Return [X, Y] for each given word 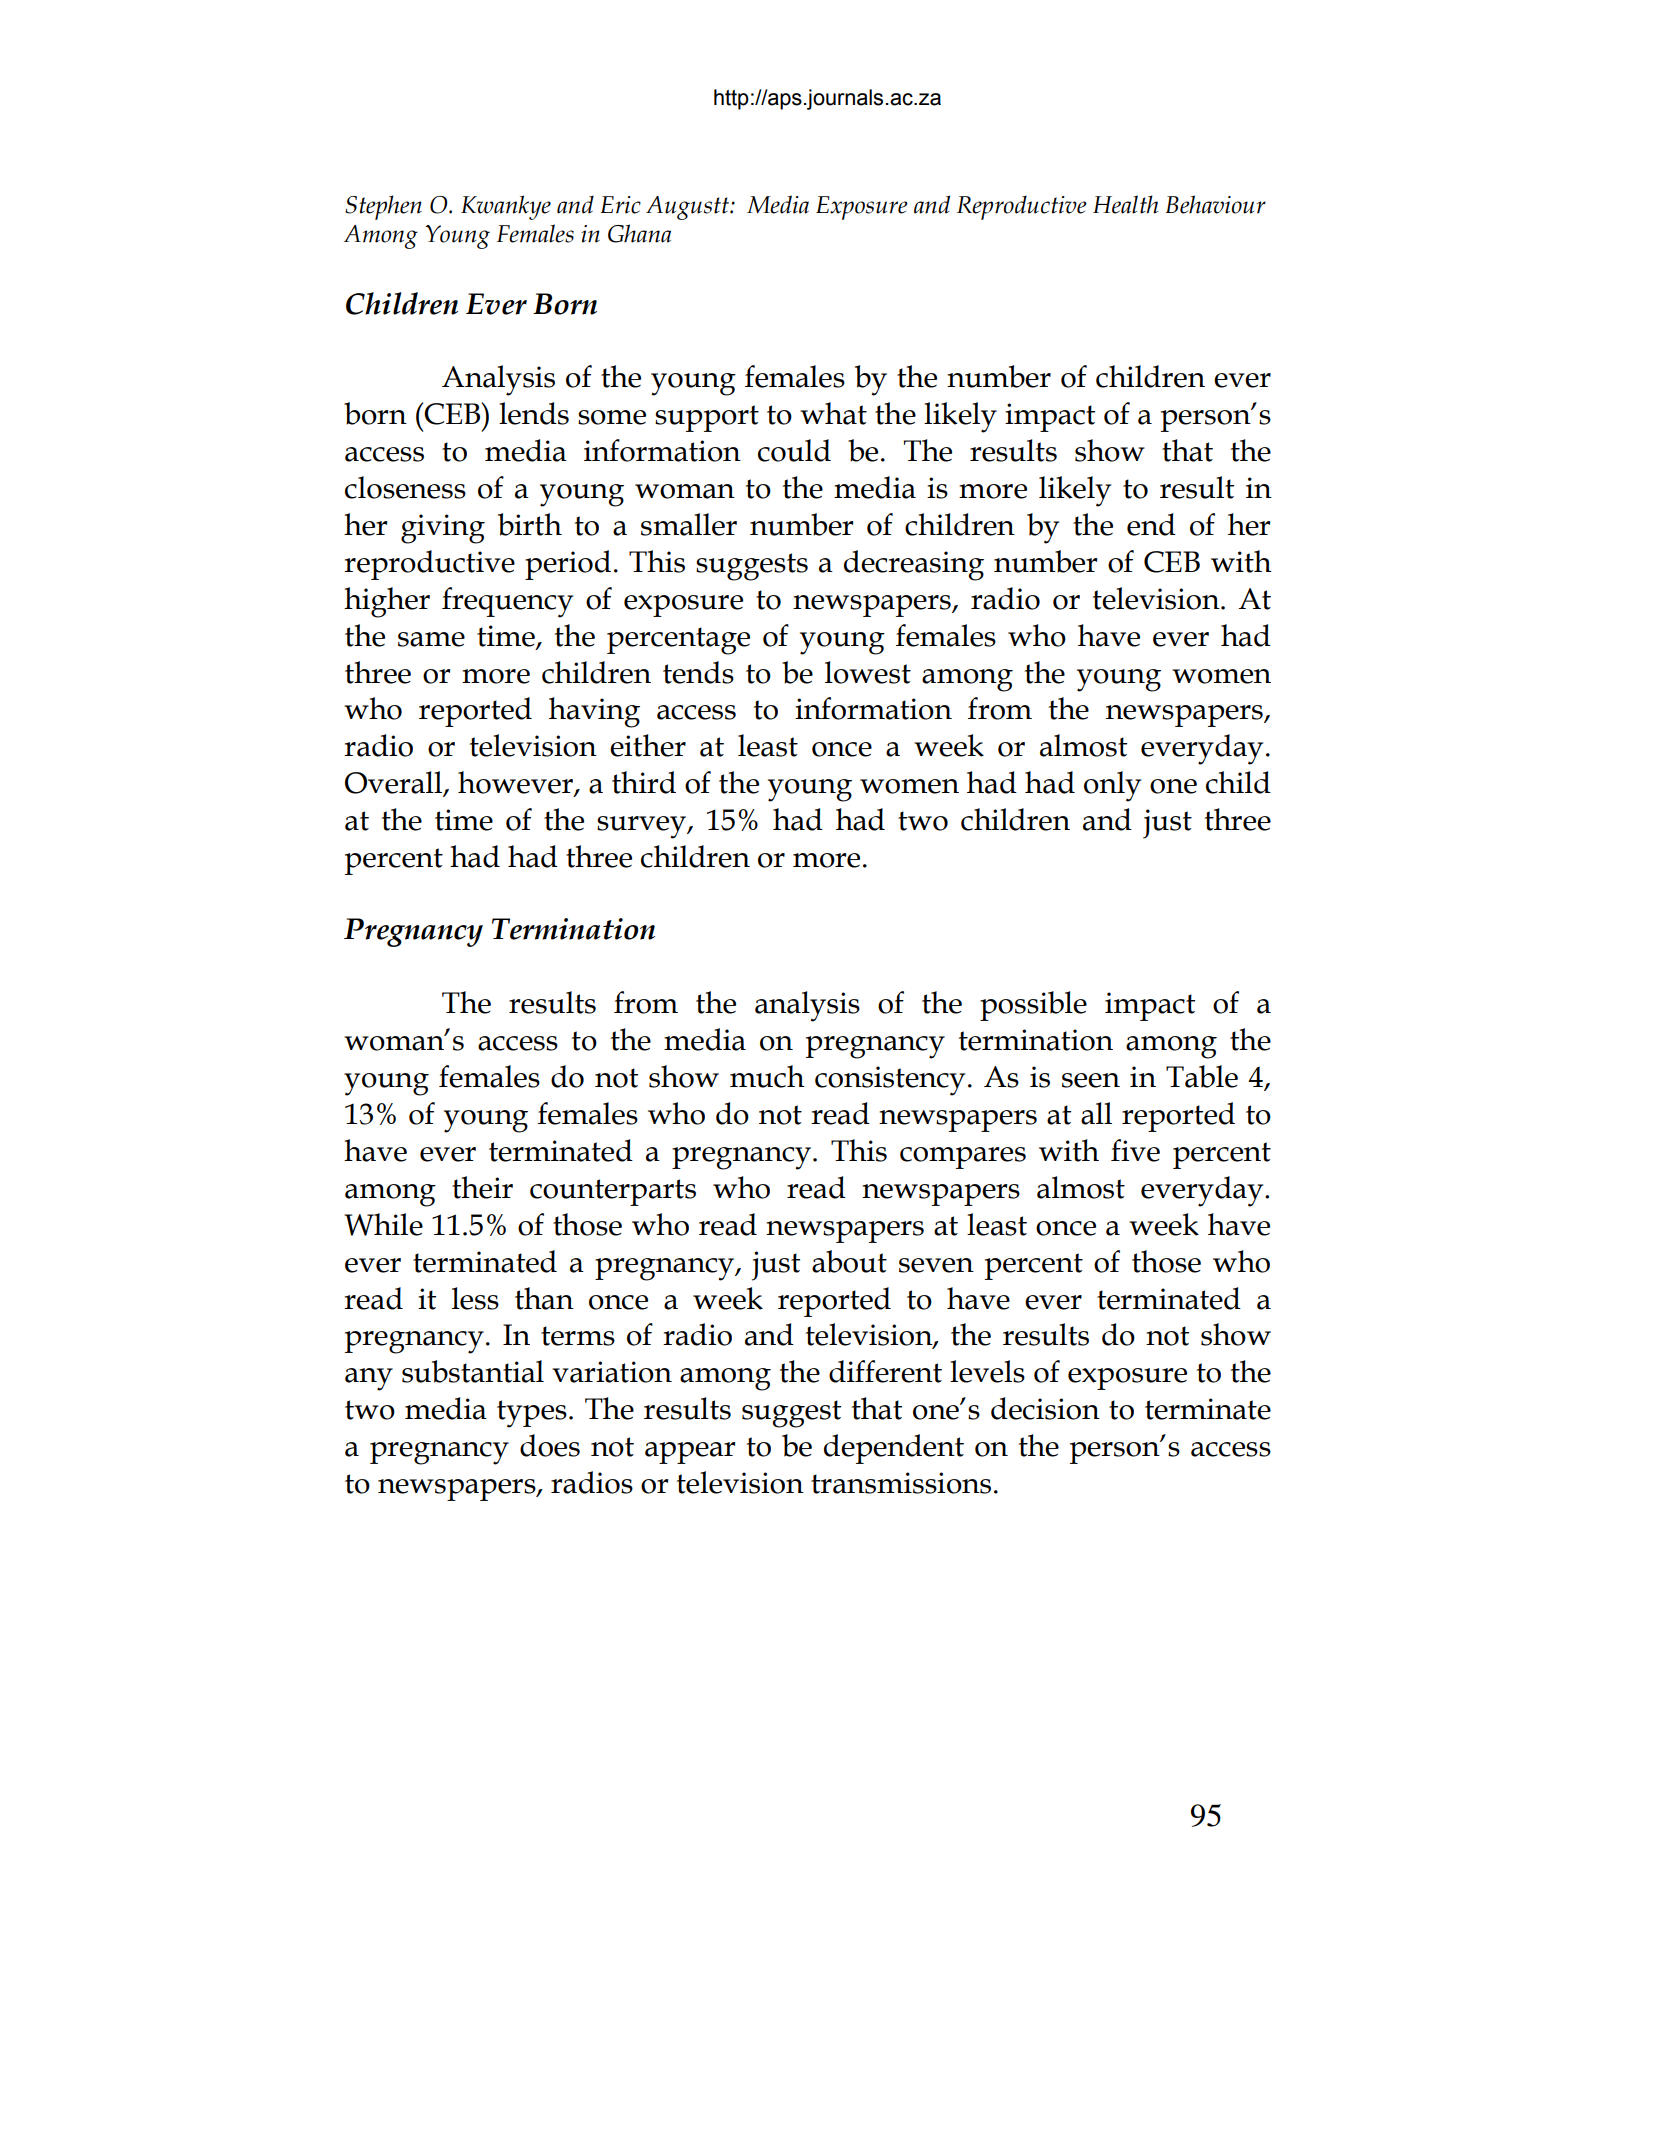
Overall [395, 783]
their [482, 1187]
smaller [689, 524]
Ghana [639, 233]
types [532, 1414]
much [767, 1076]
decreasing [914, 565]
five [1135, 1150]
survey [643, 827]
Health [1125, 204]
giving [443, 529]
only [1112, 786]
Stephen [383, 207]
